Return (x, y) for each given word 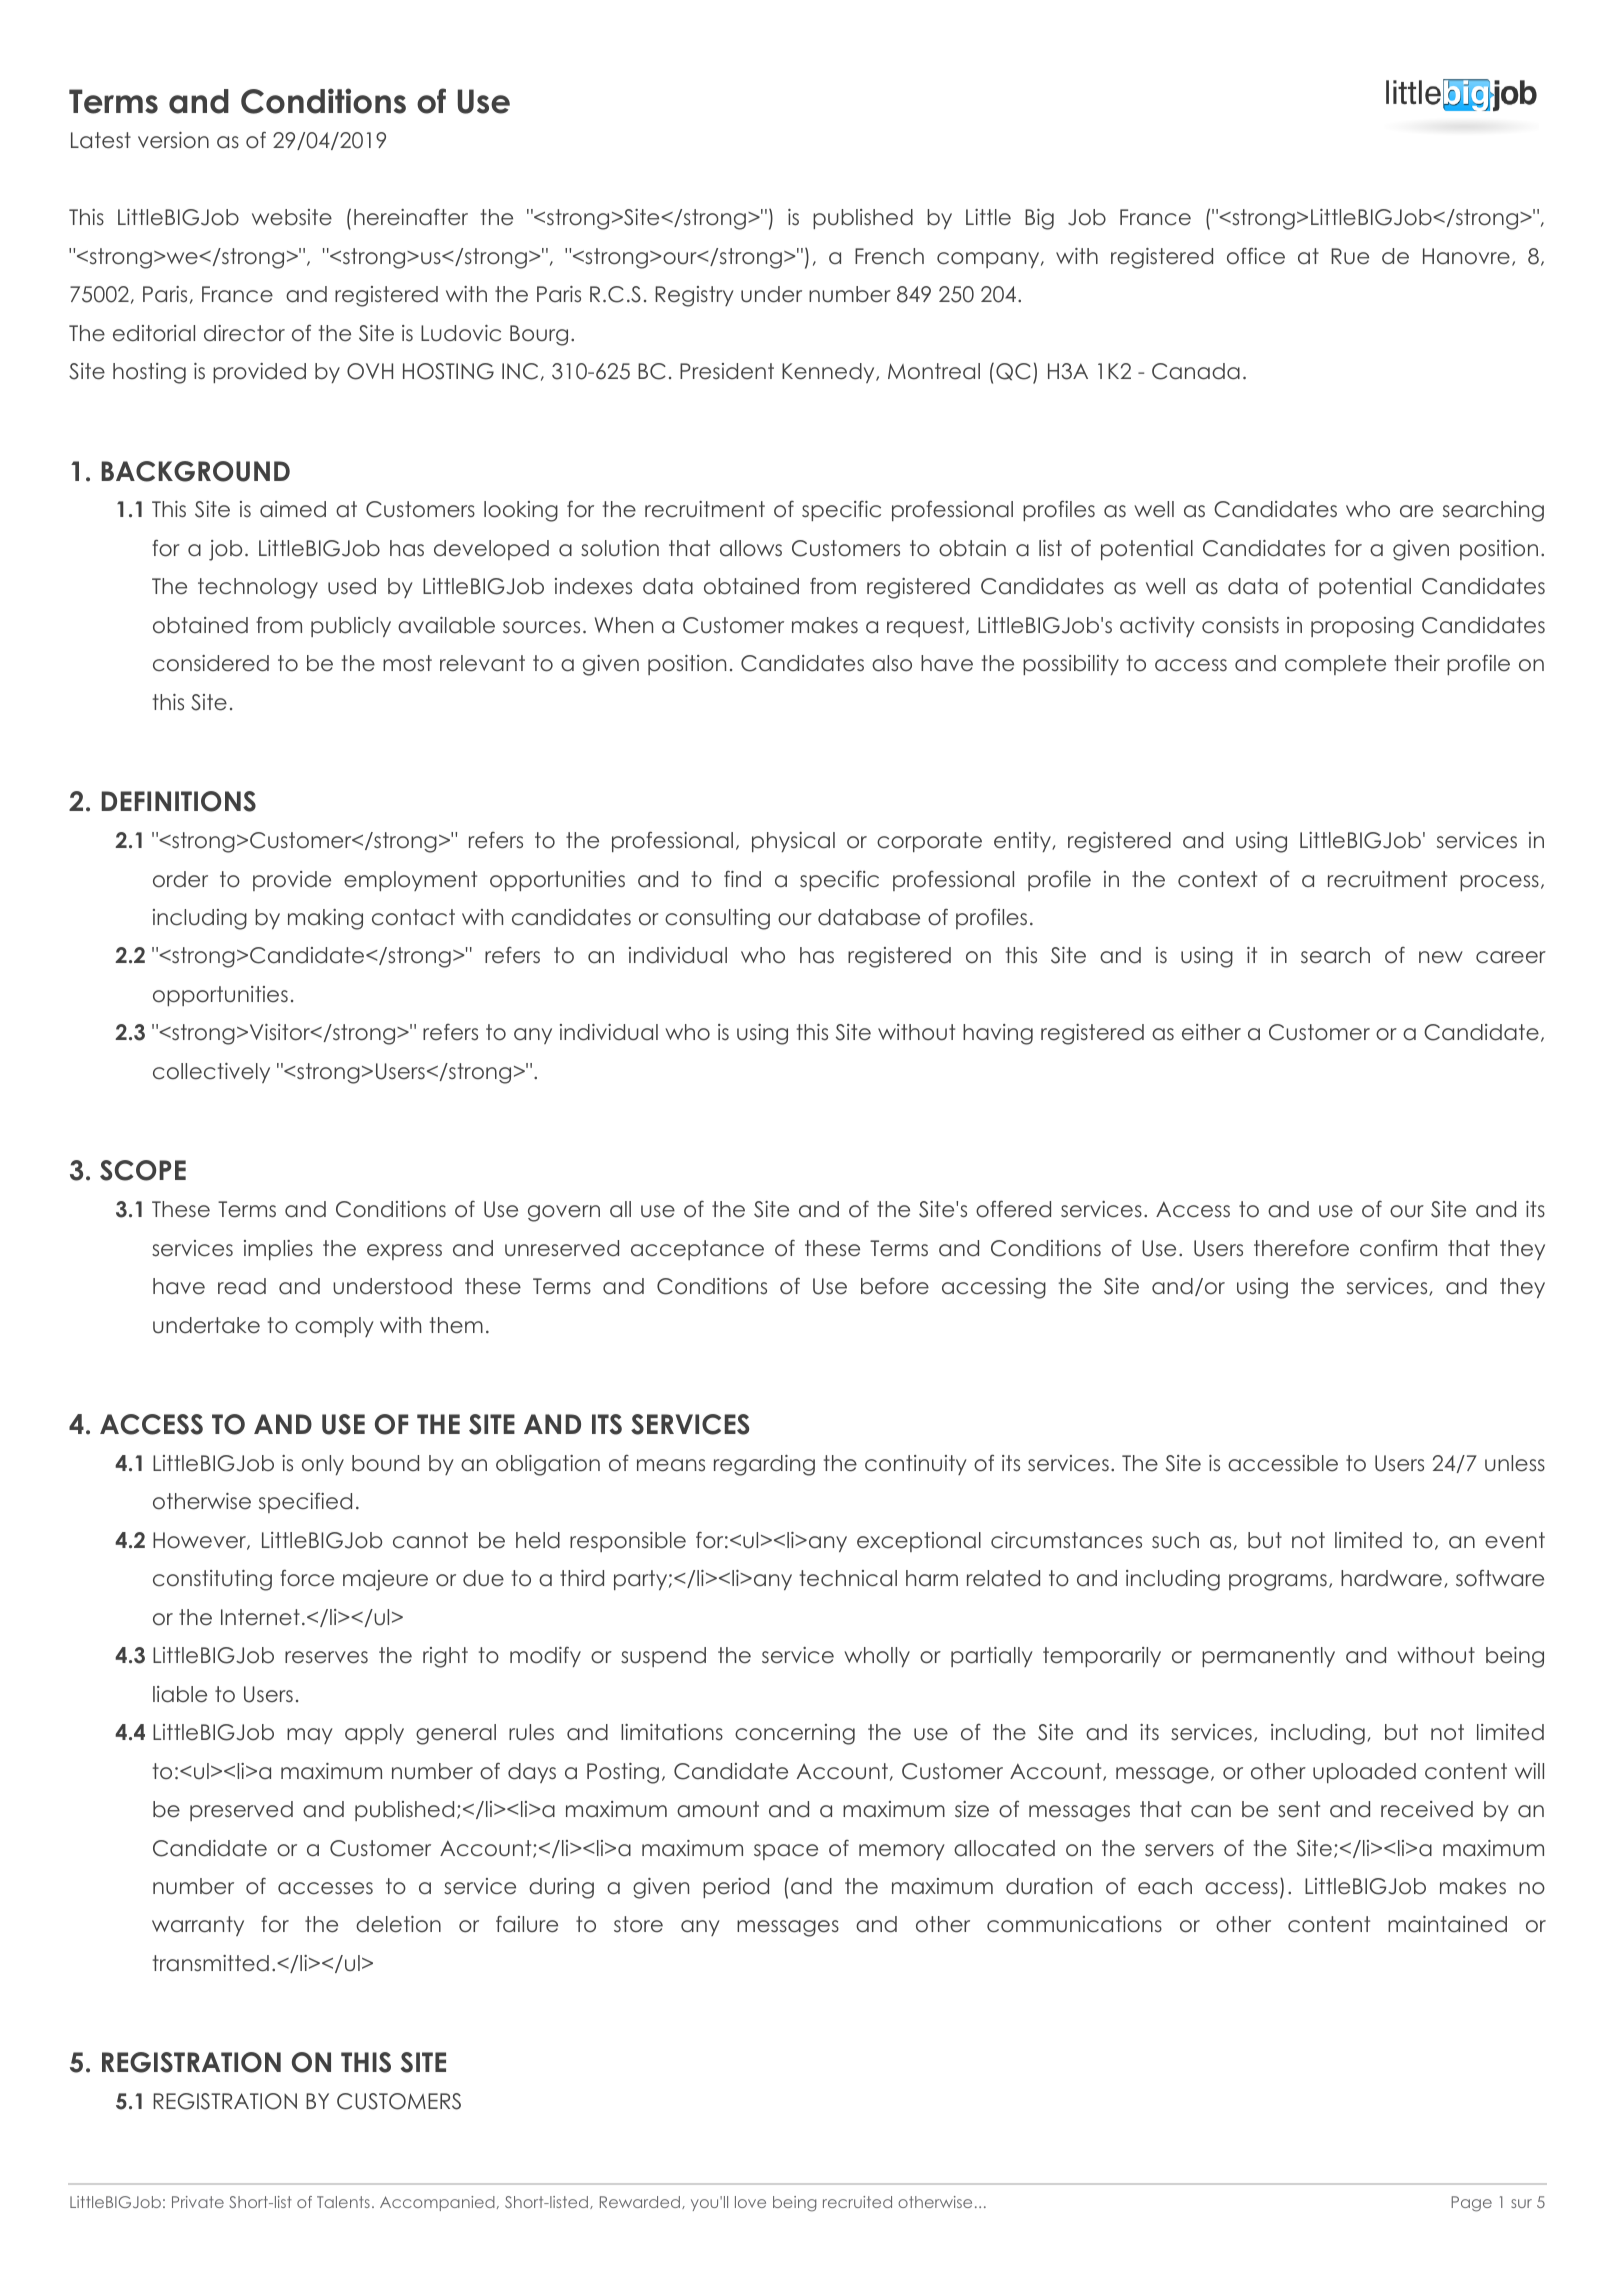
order (180, 879)
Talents (343, 2202)
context (1217, 879)
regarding (764, 1465)
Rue (1350, 256)
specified (305, 1502)
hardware (1391, 1578)
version (173, 140)
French (889, 256)
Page (1471, 2204)
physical (793, 842)
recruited (857, 2202)
